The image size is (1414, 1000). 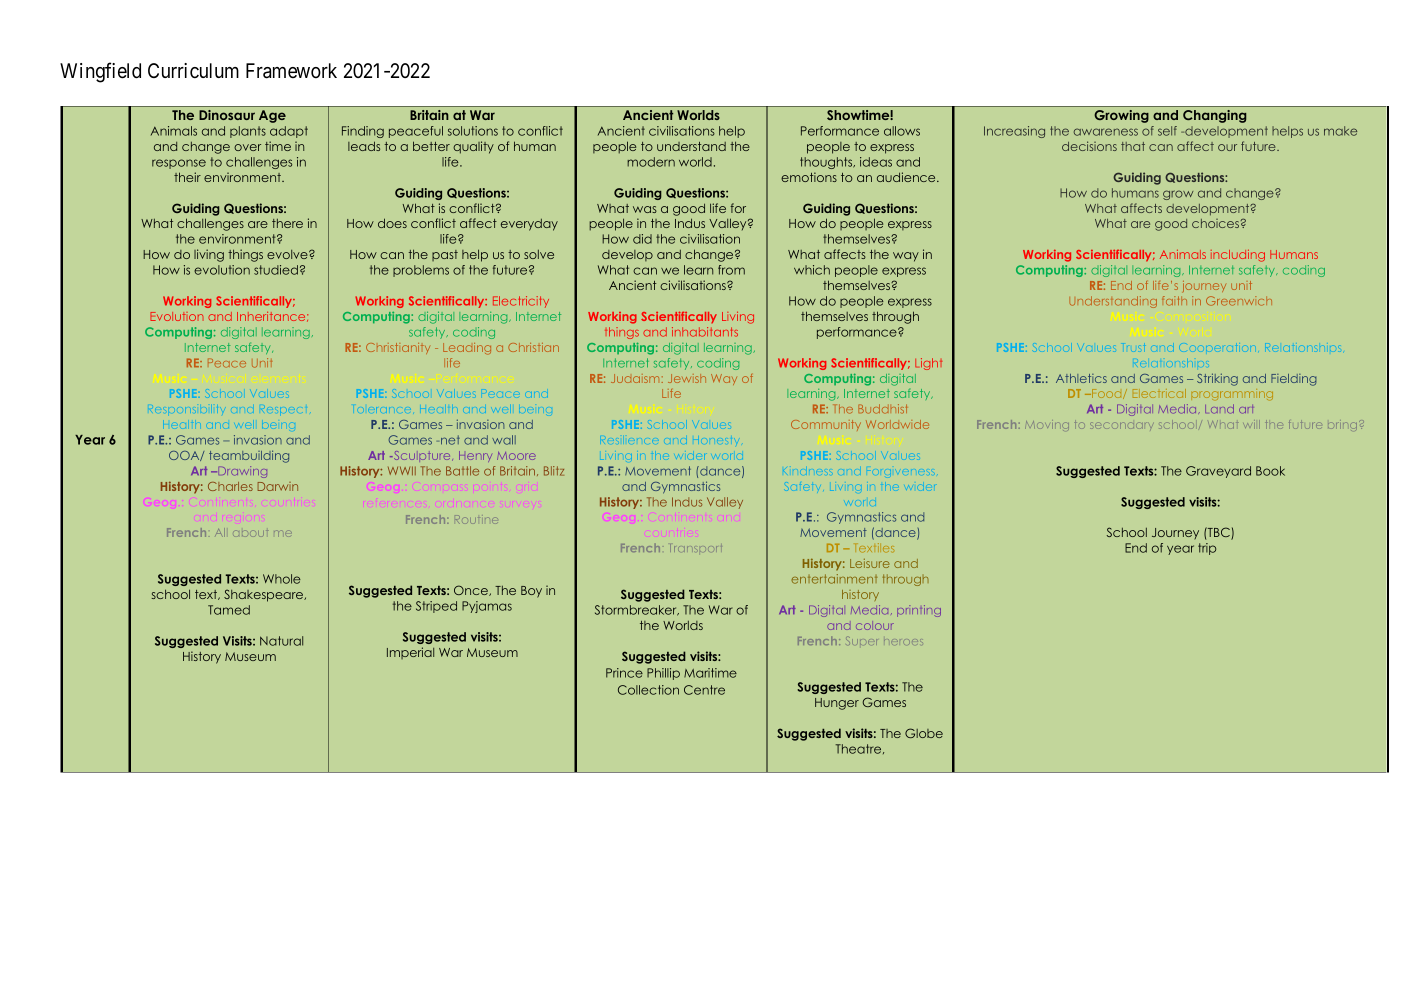 I want to click on Framework, so click(x=291, y=71).
